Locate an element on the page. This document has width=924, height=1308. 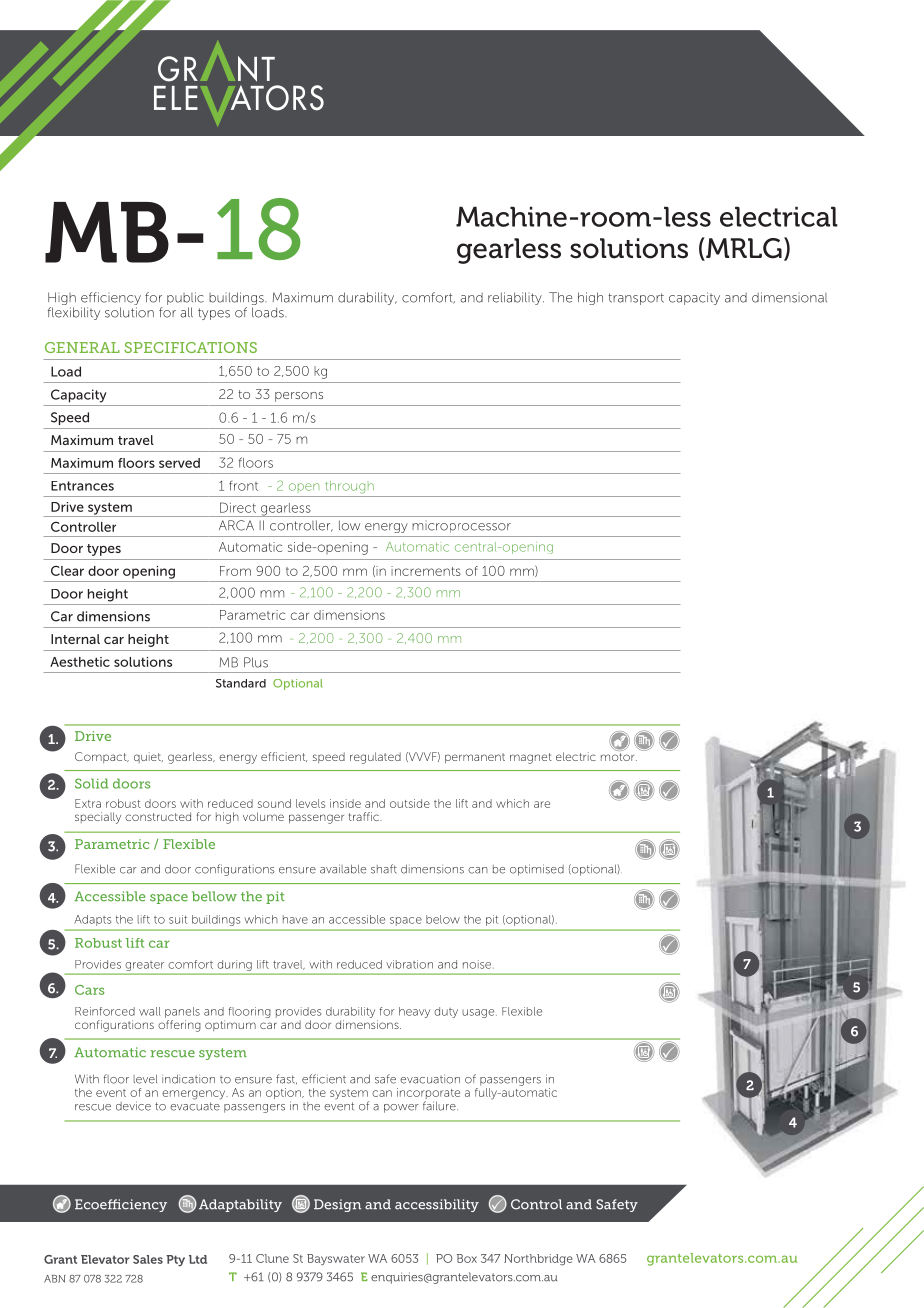
transport is located at coordinates (636, 299).
